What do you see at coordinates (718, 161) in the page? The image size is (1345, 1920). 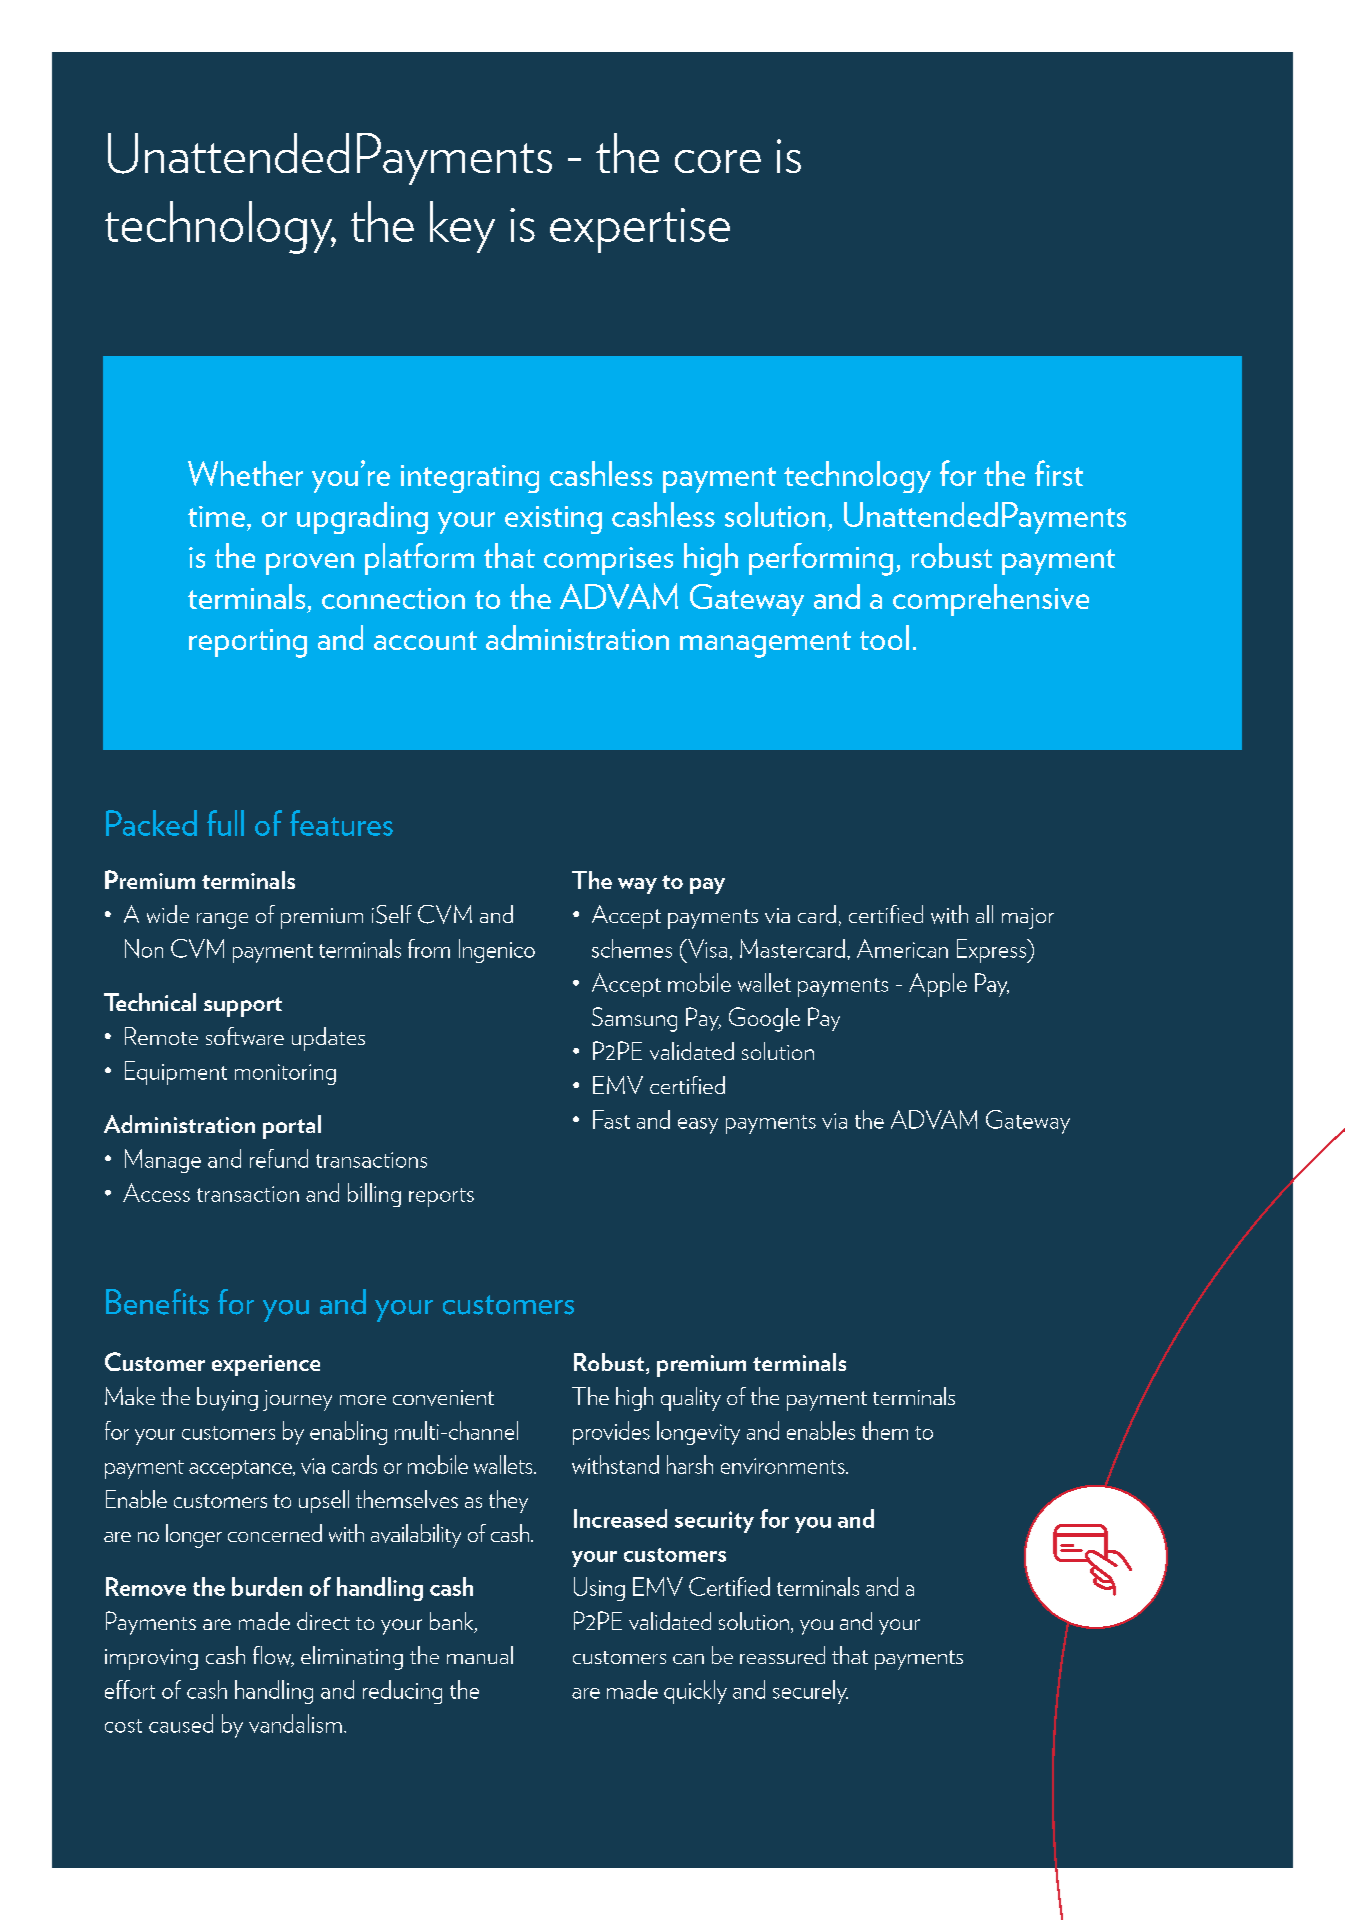 I see `core` at bounding box center [718, 161].
